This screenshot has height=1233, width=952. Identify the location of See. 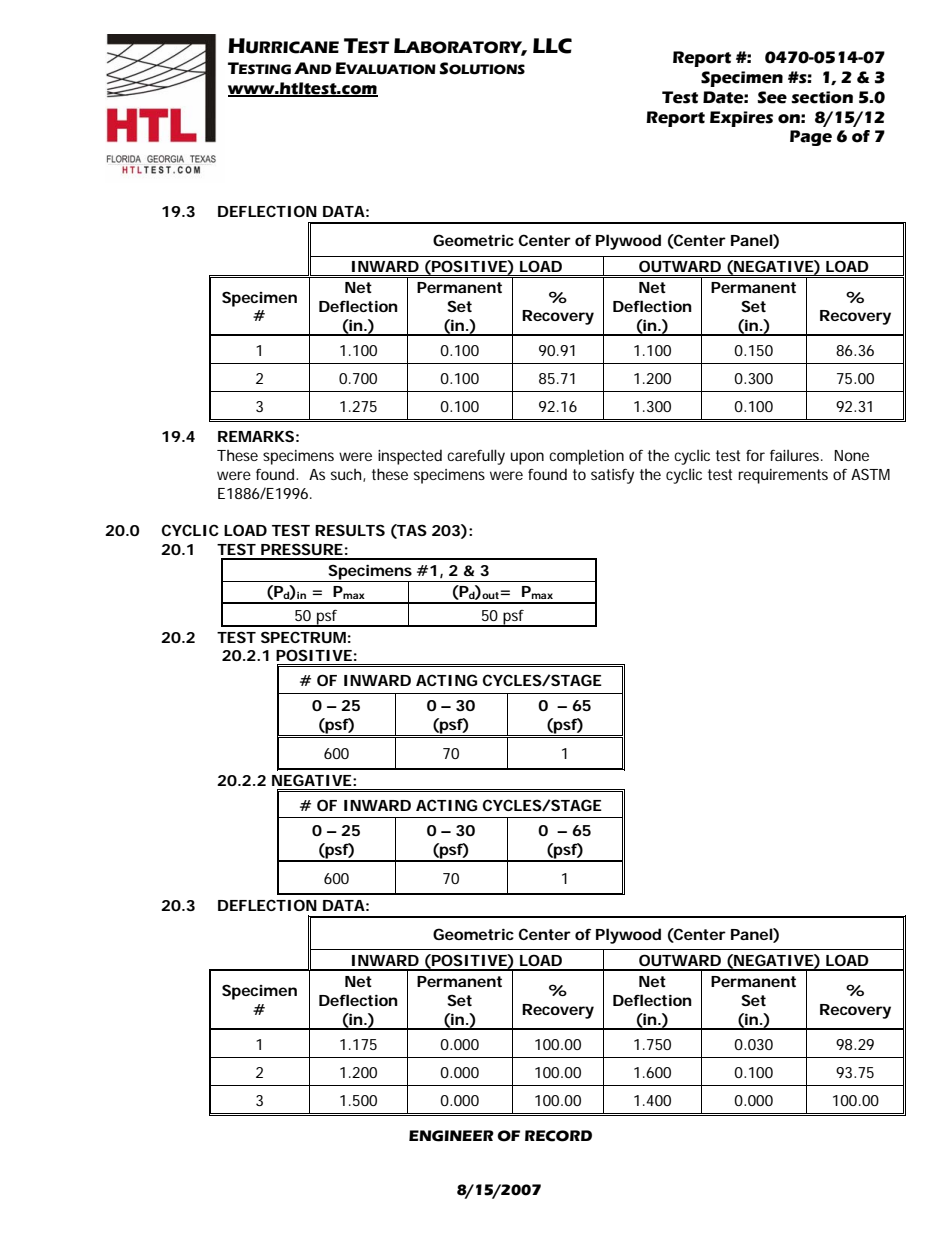
(772, 97).
